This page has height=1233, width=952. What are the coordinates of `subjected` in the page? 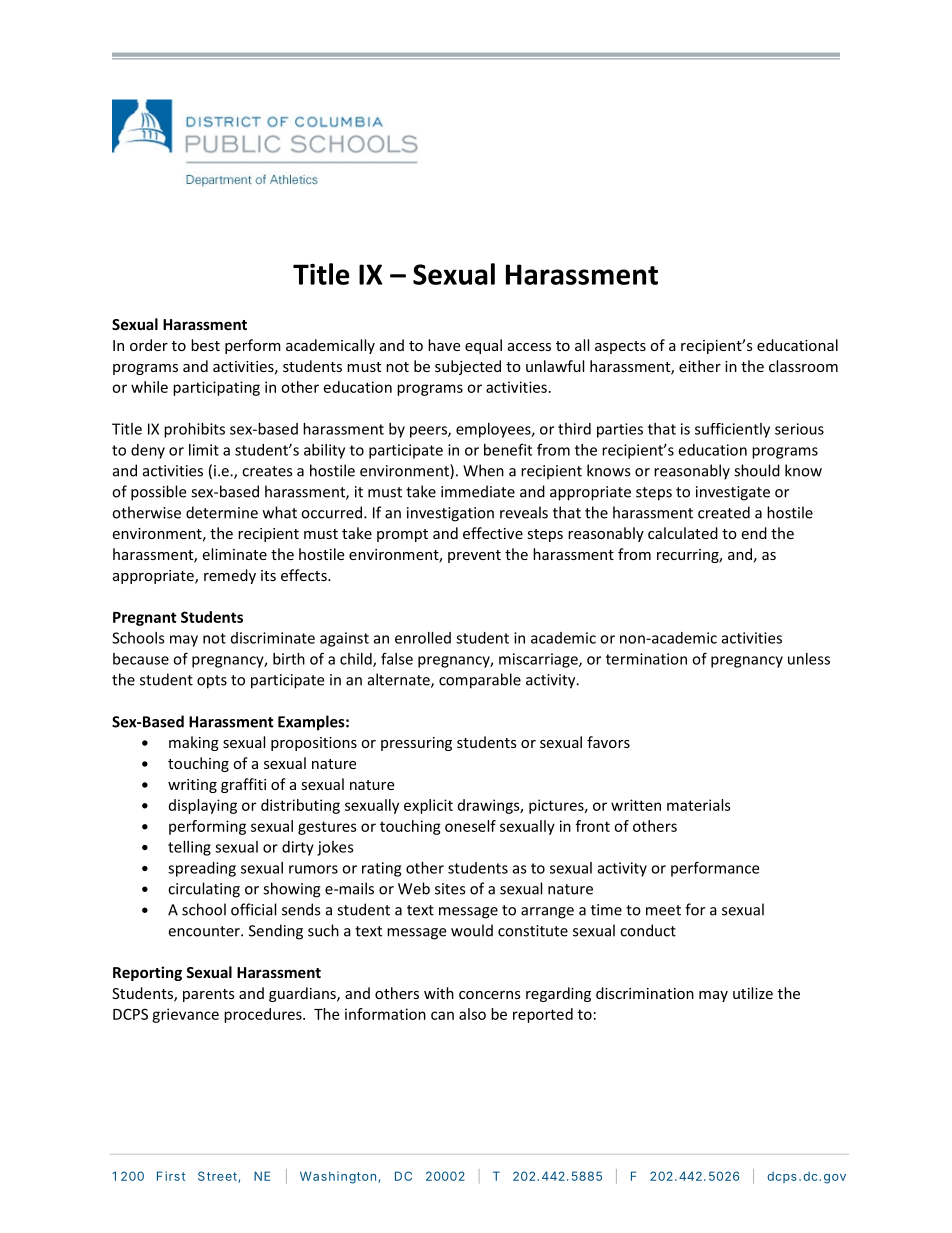 It's located at (468, 367).
